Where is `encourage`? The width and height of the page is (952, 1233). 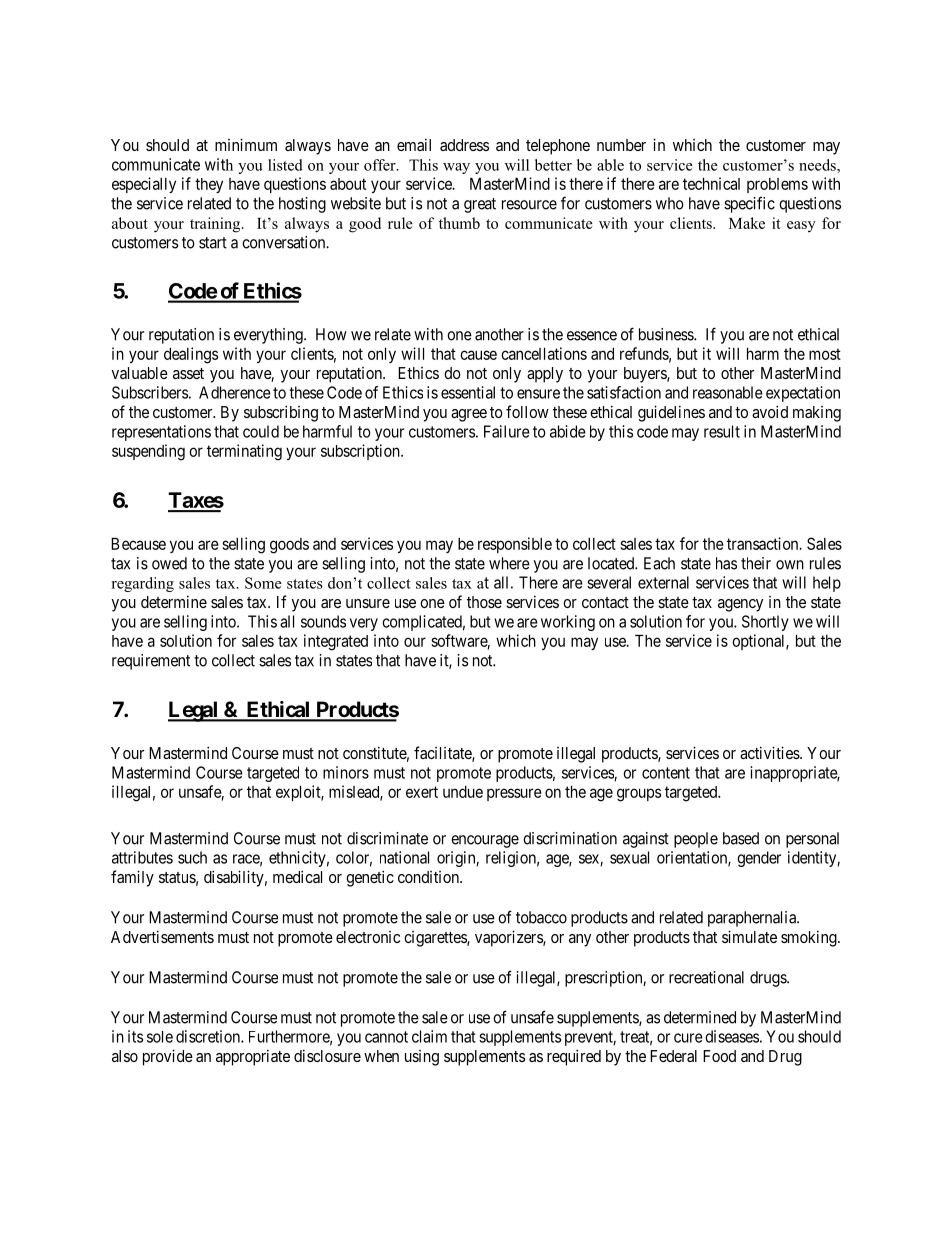
encourage is located at coordinates (485, 841).
